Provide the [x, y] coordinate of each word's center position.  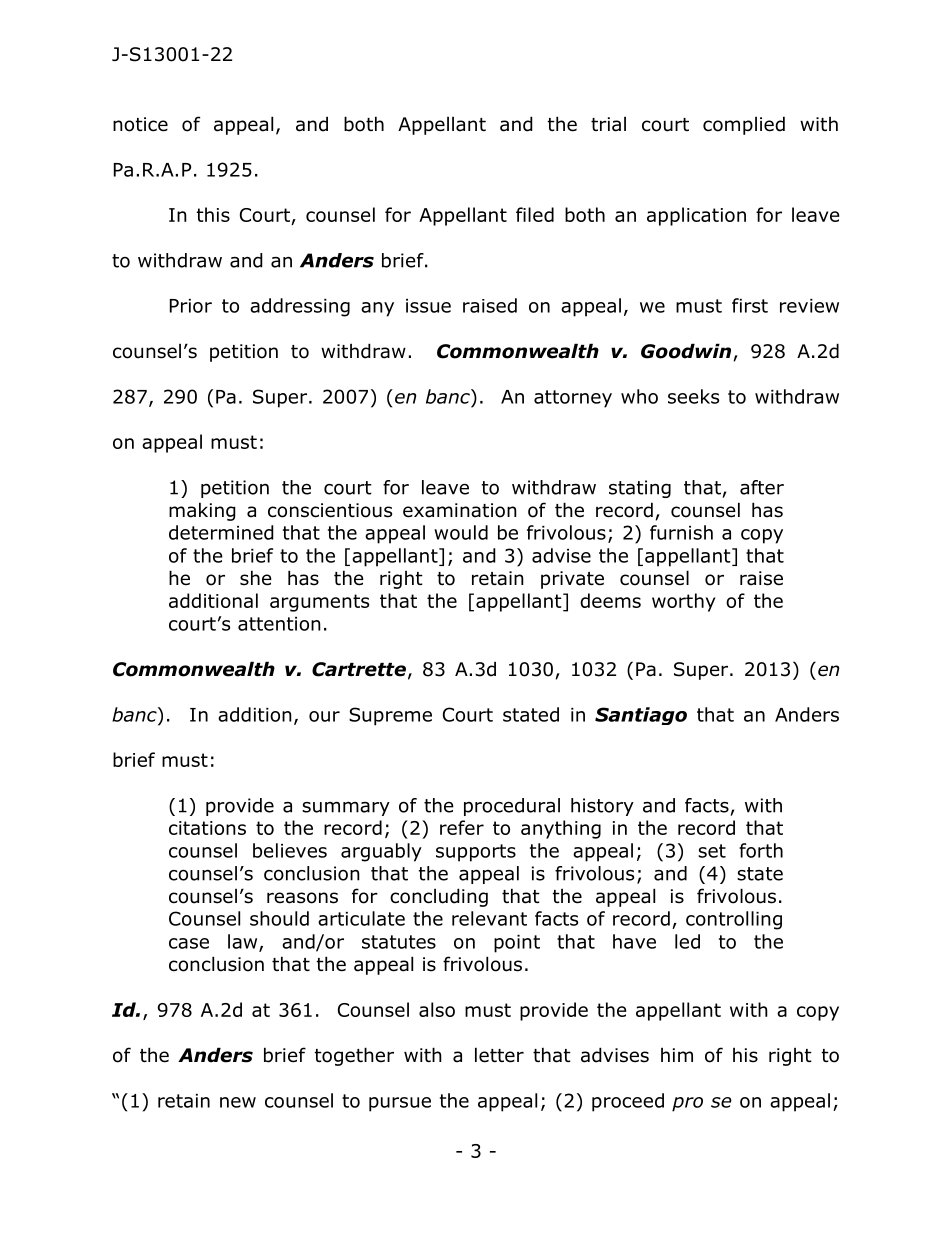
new [238, 1102]
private [572, 580]
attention [279, 624]
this [213, 214]
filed [535, 214]
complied [744, 125]
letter [499, 1055]
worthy [683, 602]
